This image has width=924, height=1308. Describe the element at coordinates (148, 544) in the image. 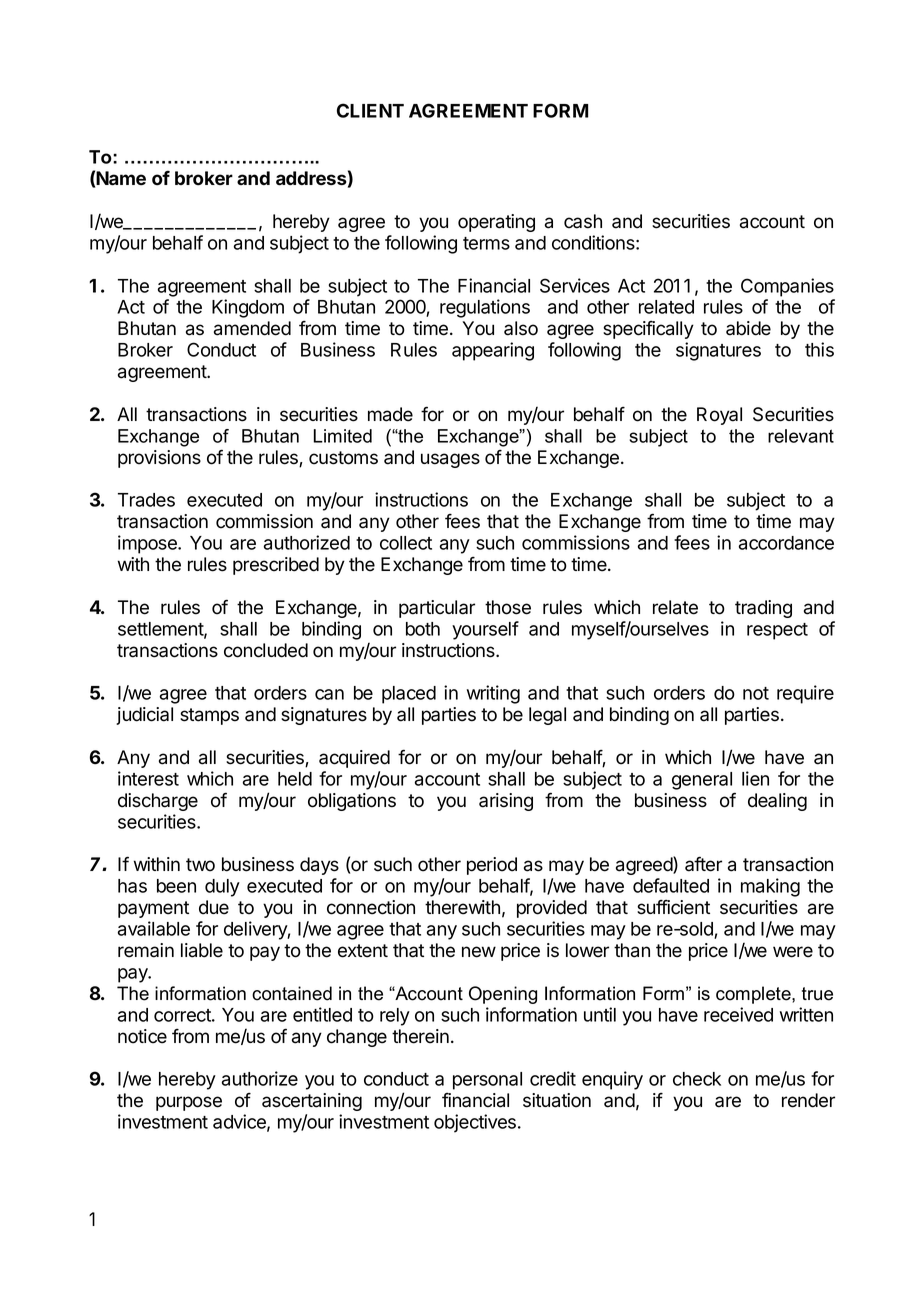

I see `impose` at that location.
